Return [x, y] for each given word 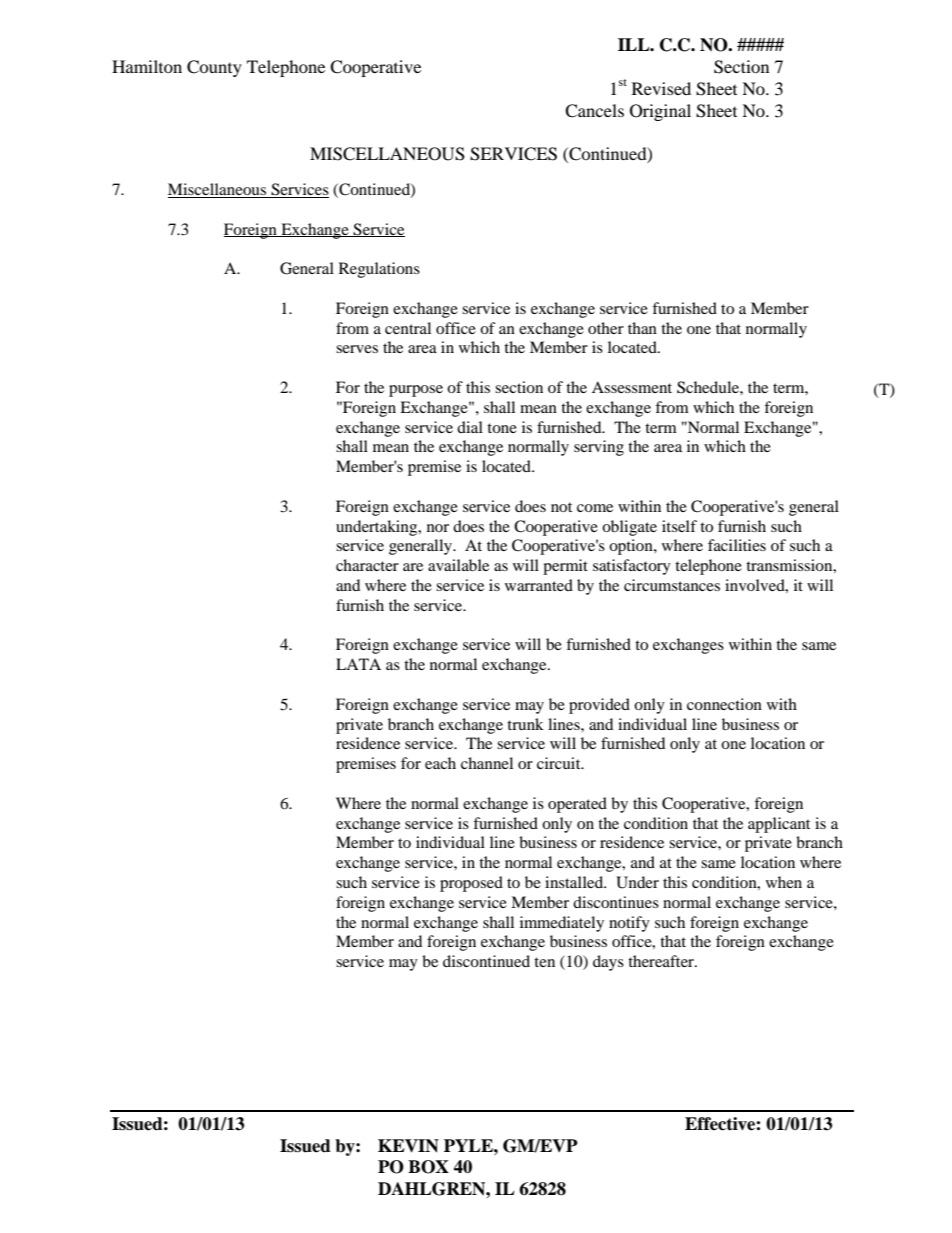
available [458, 565]
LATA [358, 664]
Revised [661, 88]
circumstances [672, 585]
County [214, 68]
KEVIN [408, 1146]
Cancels [594, 111]
